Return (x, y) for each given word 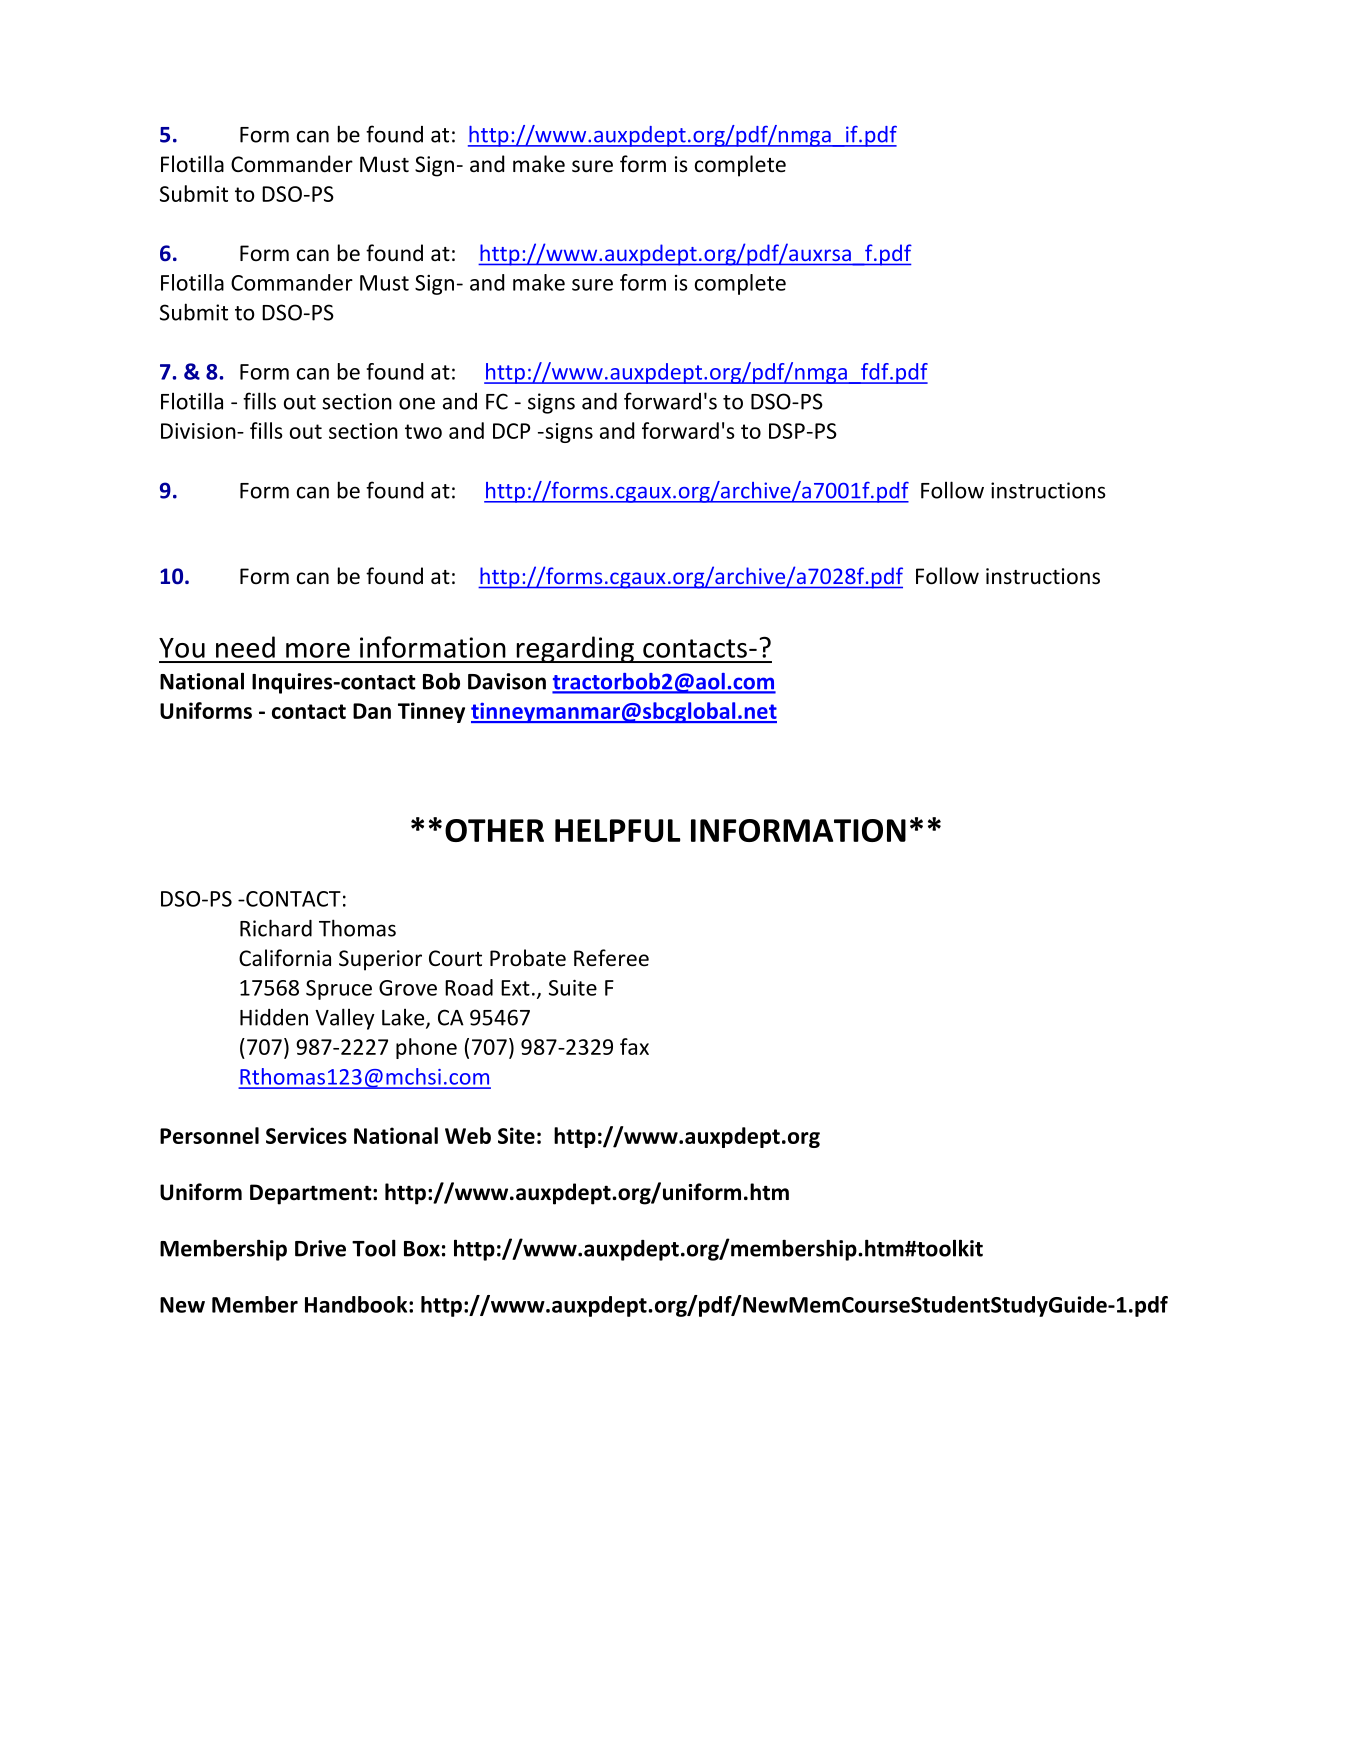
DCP (511, 431)
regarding (575, 649)
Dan (372, 711)
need (245, 647)
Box (422, 1249)
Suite (573, 988)
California (285, 957)
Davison (507, 681)
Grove (408, 988)
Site (516, 1135)
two (423, 431)
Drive (320, 1248)
